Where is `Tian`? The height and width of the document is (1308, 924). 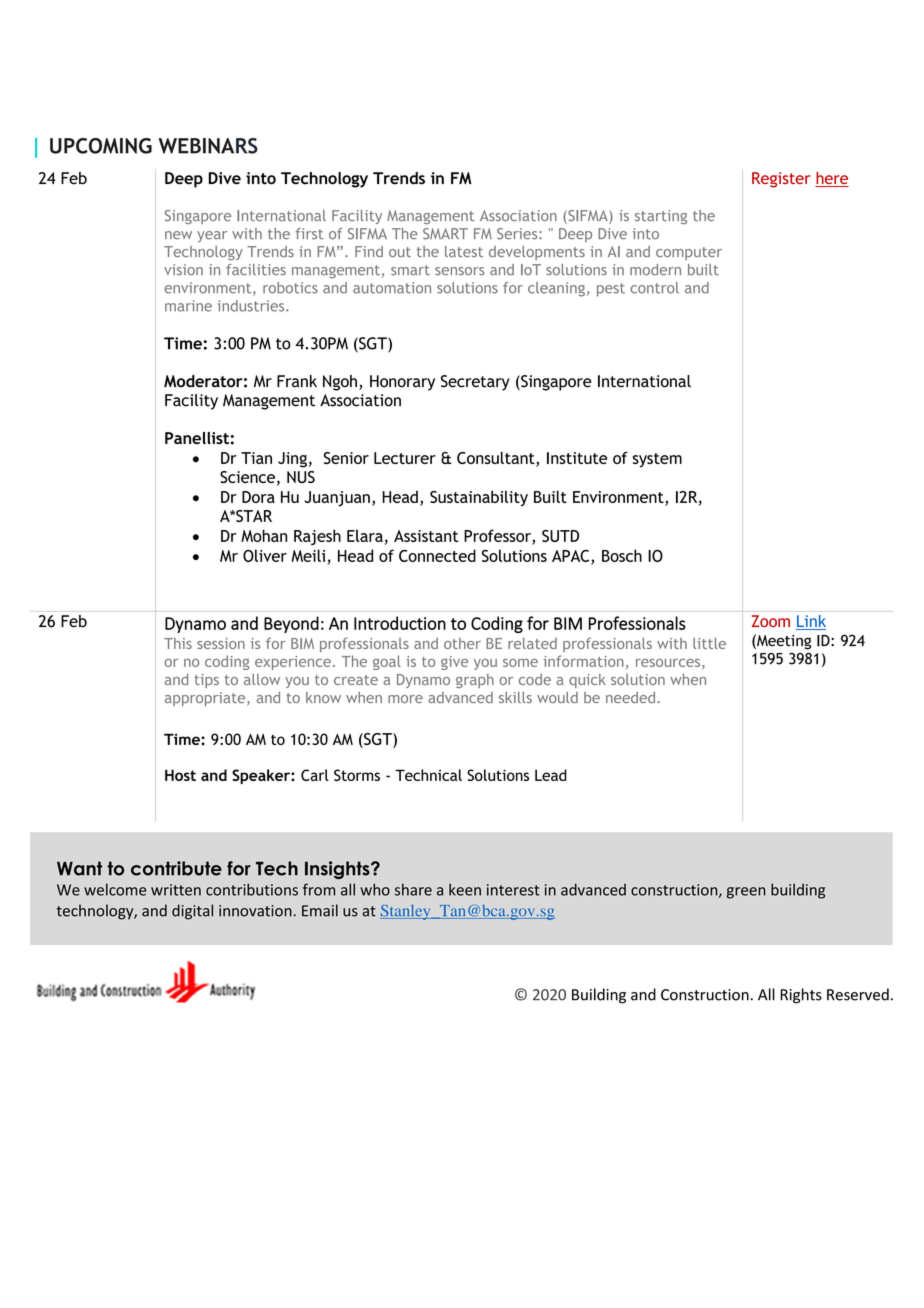 Tian is located at coordinates (256, 458).
